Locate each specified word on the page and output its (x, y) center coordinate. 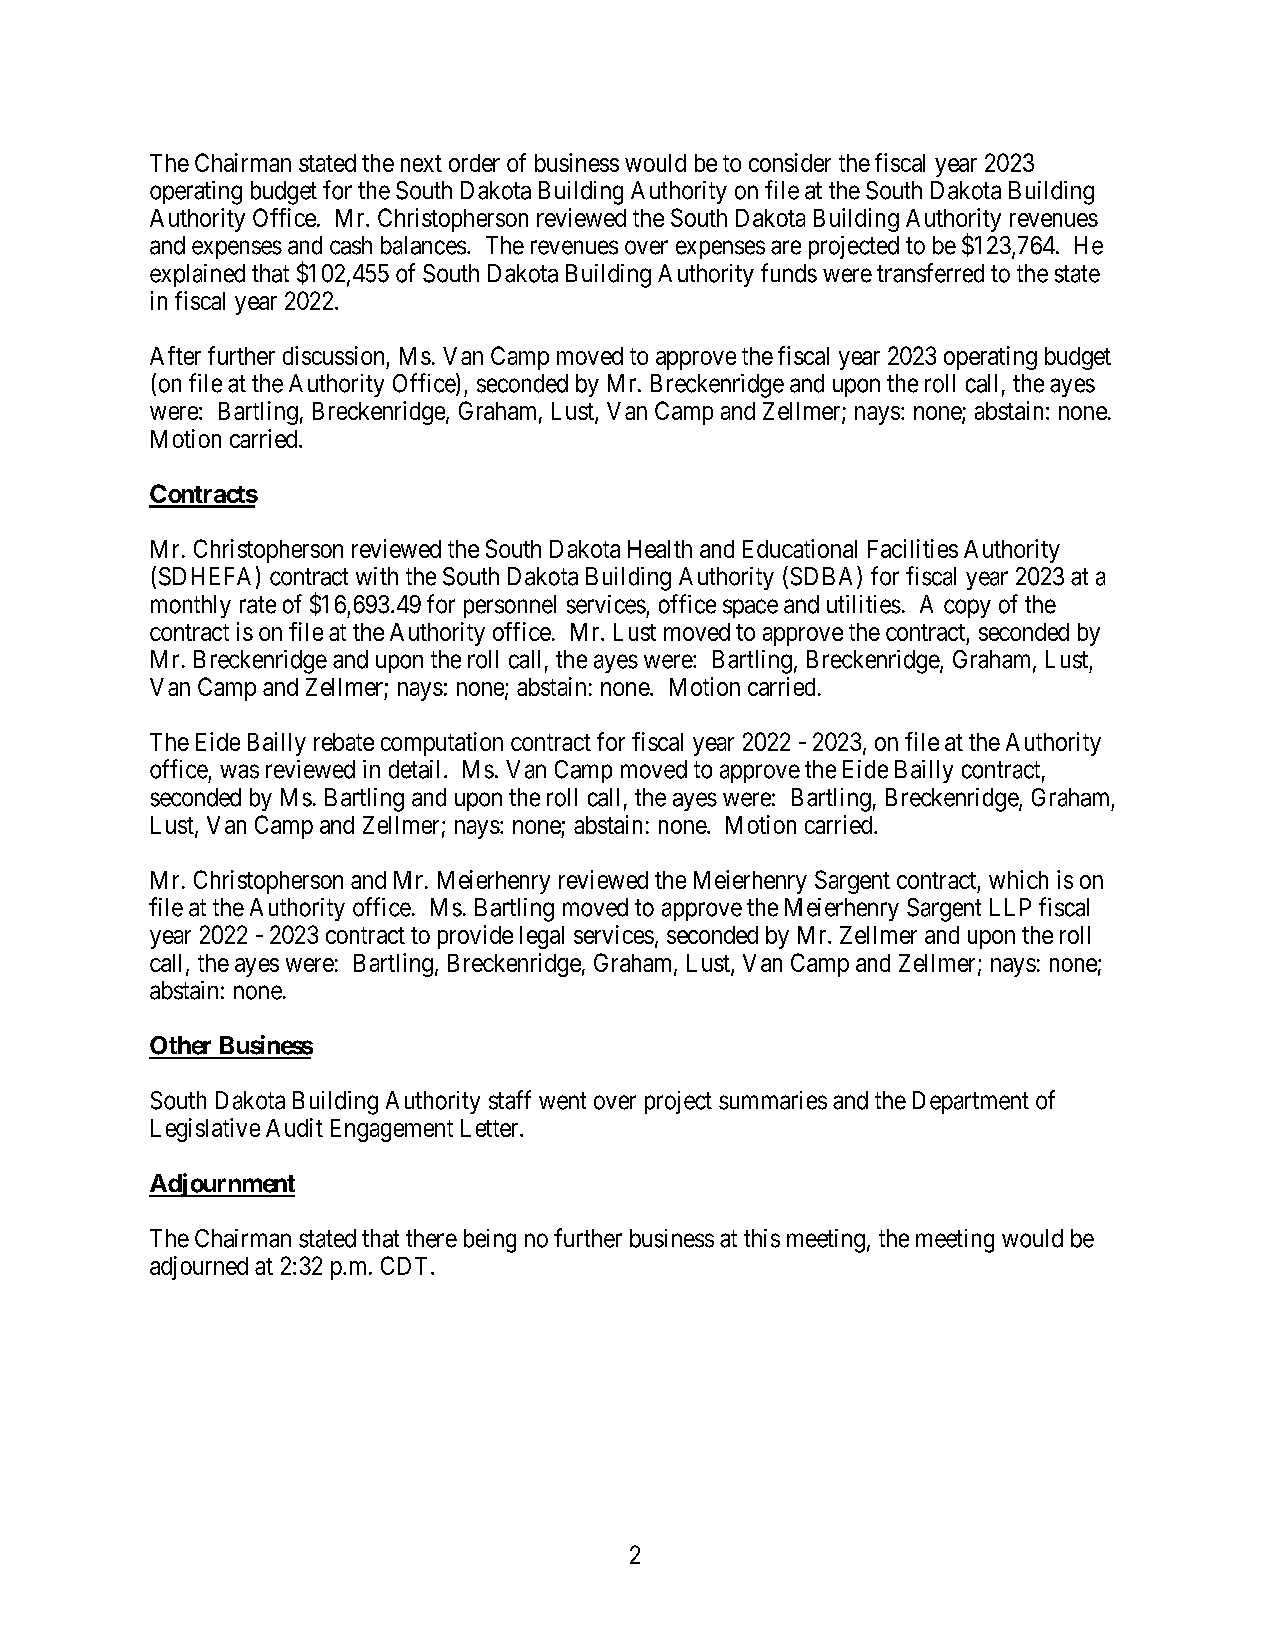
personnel (510, 606)
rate (258, 605)
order (474, 163)
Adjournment (222, 1185)
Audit (294, 1127)
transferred (930, 273)
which (1018, 879)
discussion (333, 355)
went (562, 1101)
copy (967, 608)
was (239, 771)
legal (542, 937)
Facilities (913, 548)
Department (971, 1102)
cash (351, 245)
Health (660, 549)
